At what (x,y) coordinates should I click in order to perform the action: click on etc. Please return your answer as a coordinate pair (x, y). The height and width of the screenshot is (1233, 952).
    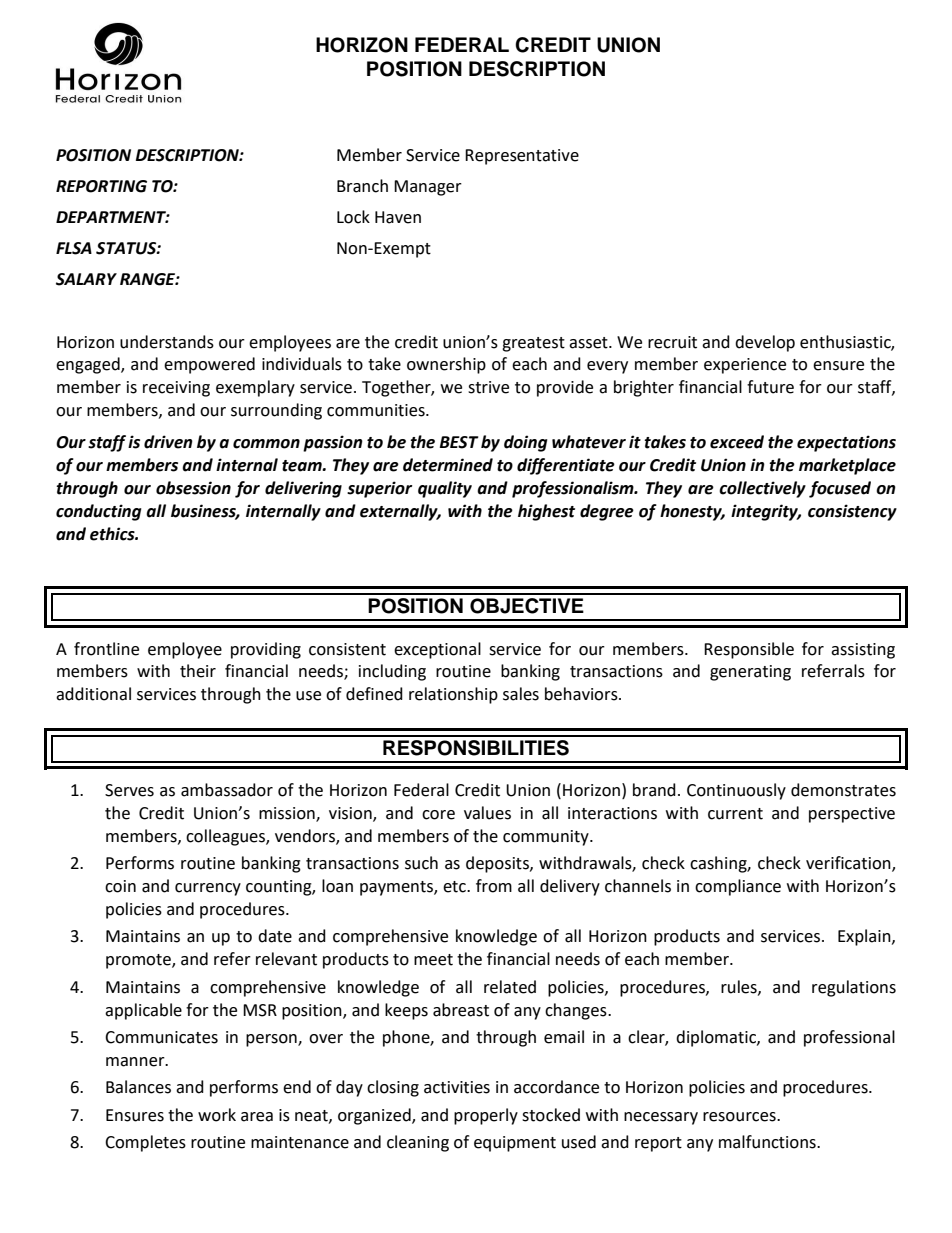
    Looking at the image, I should click on (455, 887).
